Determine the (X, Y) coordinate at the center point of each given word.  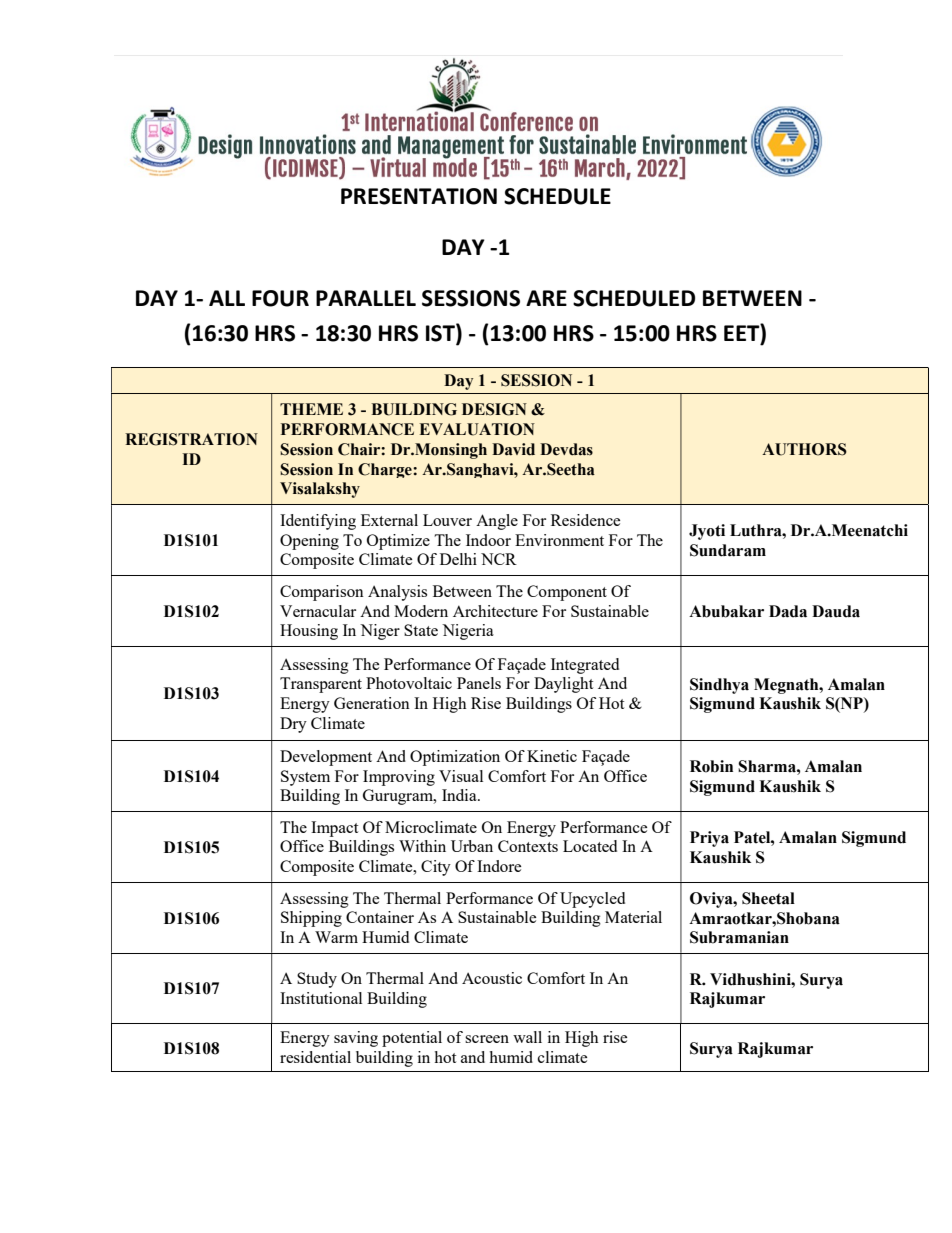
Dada (788, 611)
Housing (309, 632)
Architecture (495, 611)
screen (487, 1039)
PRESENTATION (419, 196)
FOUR (280, 298)
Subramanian (739, 937)
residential (315, 1057)
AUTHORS (804, 449)
